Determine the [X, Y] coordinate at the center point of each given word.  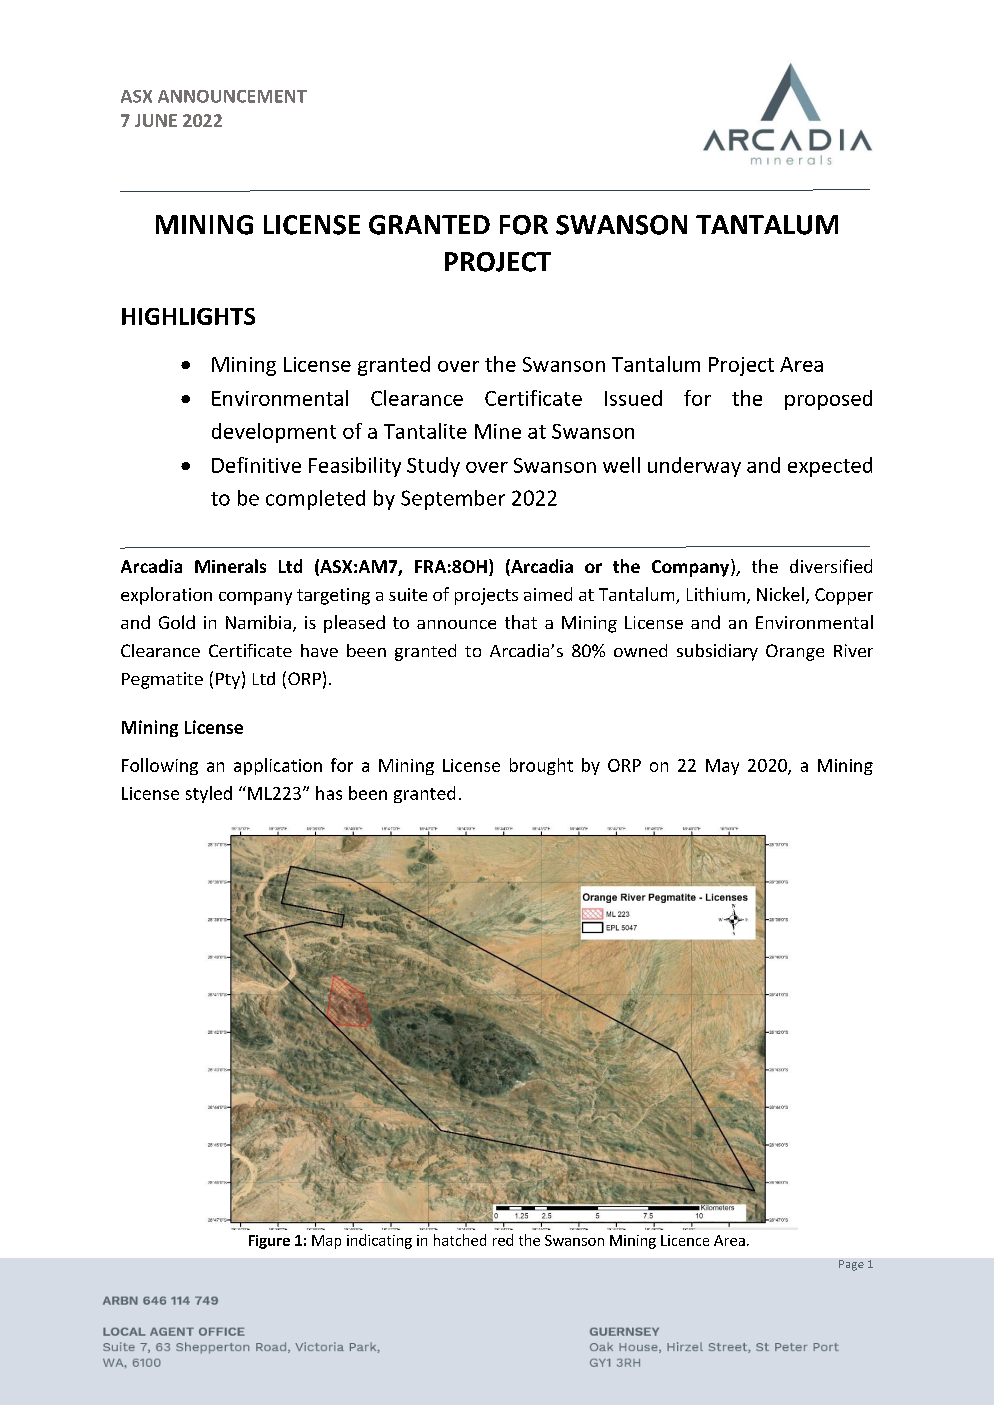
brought [541, 766]
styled [209, 794]
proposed [828, 400]
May [722, 767]
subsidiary [717, 652]
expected [830, 467]
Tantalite [425, 431]
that [521, 622]
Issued [633, 398]
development [274, 433]
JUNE [156, 120]
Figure [269, 1242]
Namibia [258, 622]
